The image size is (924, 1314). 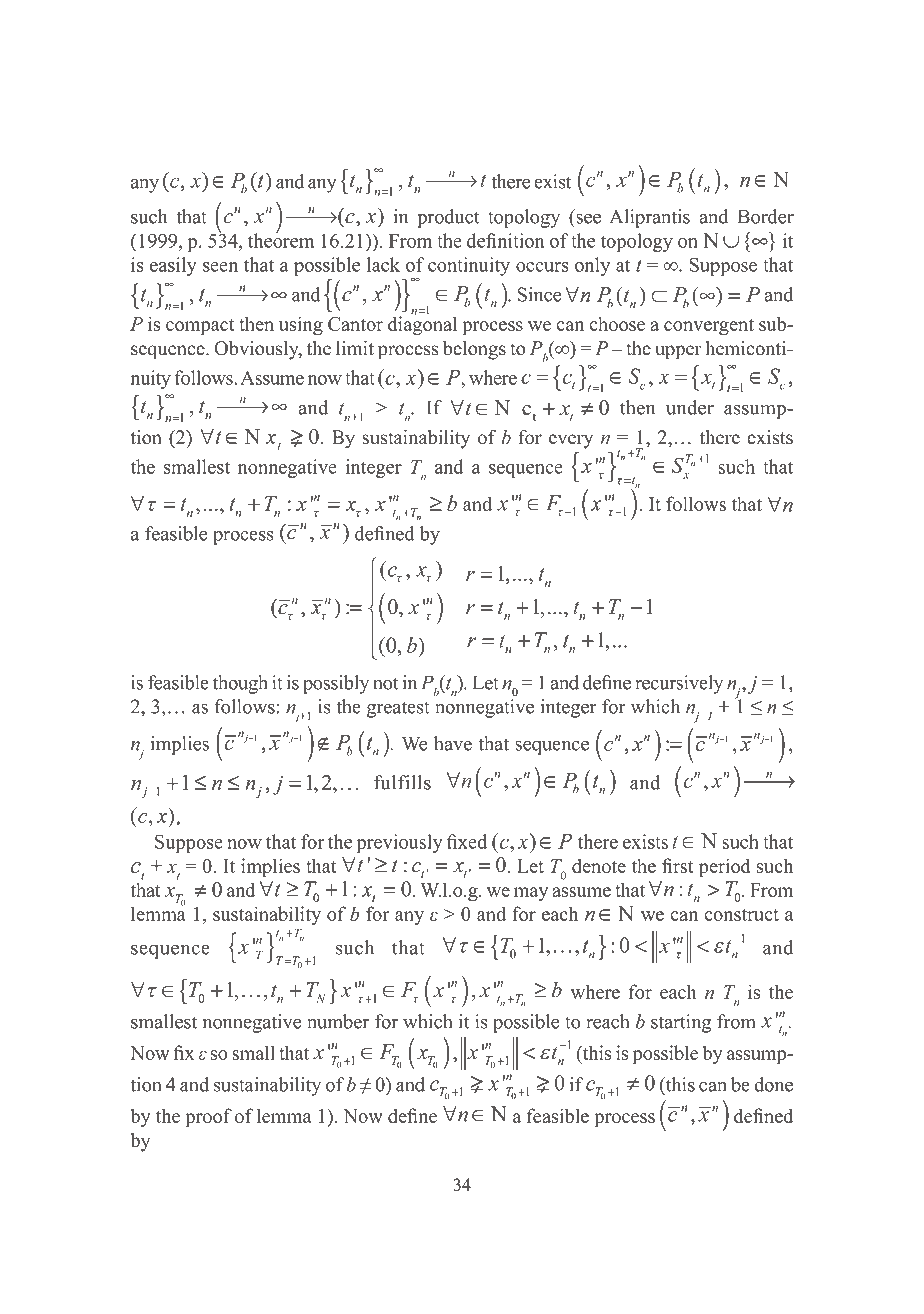 I want to click on theorem, so click(x=281, y=239).
